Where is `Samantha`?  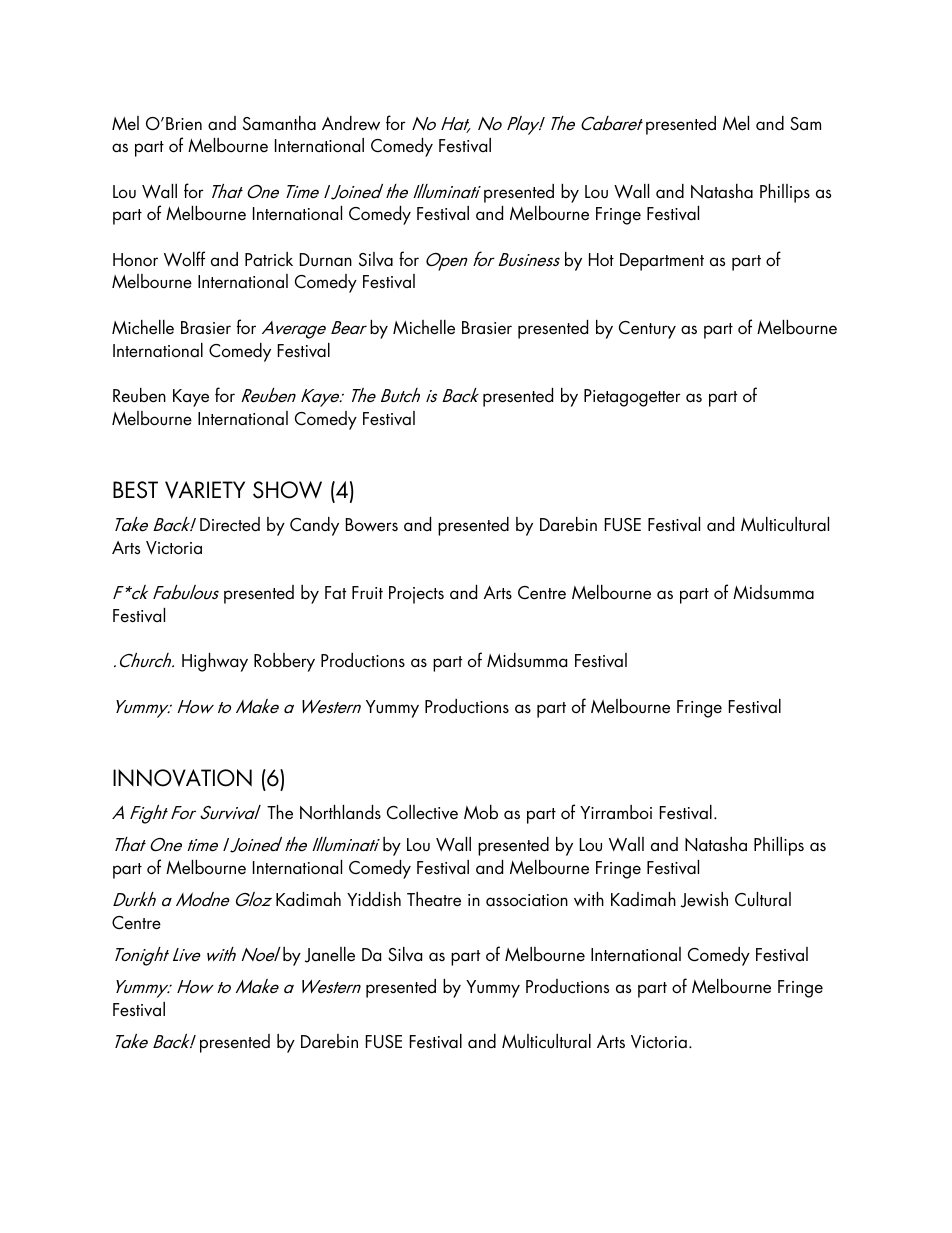
Samantha is located at coordinates (279, 123).
